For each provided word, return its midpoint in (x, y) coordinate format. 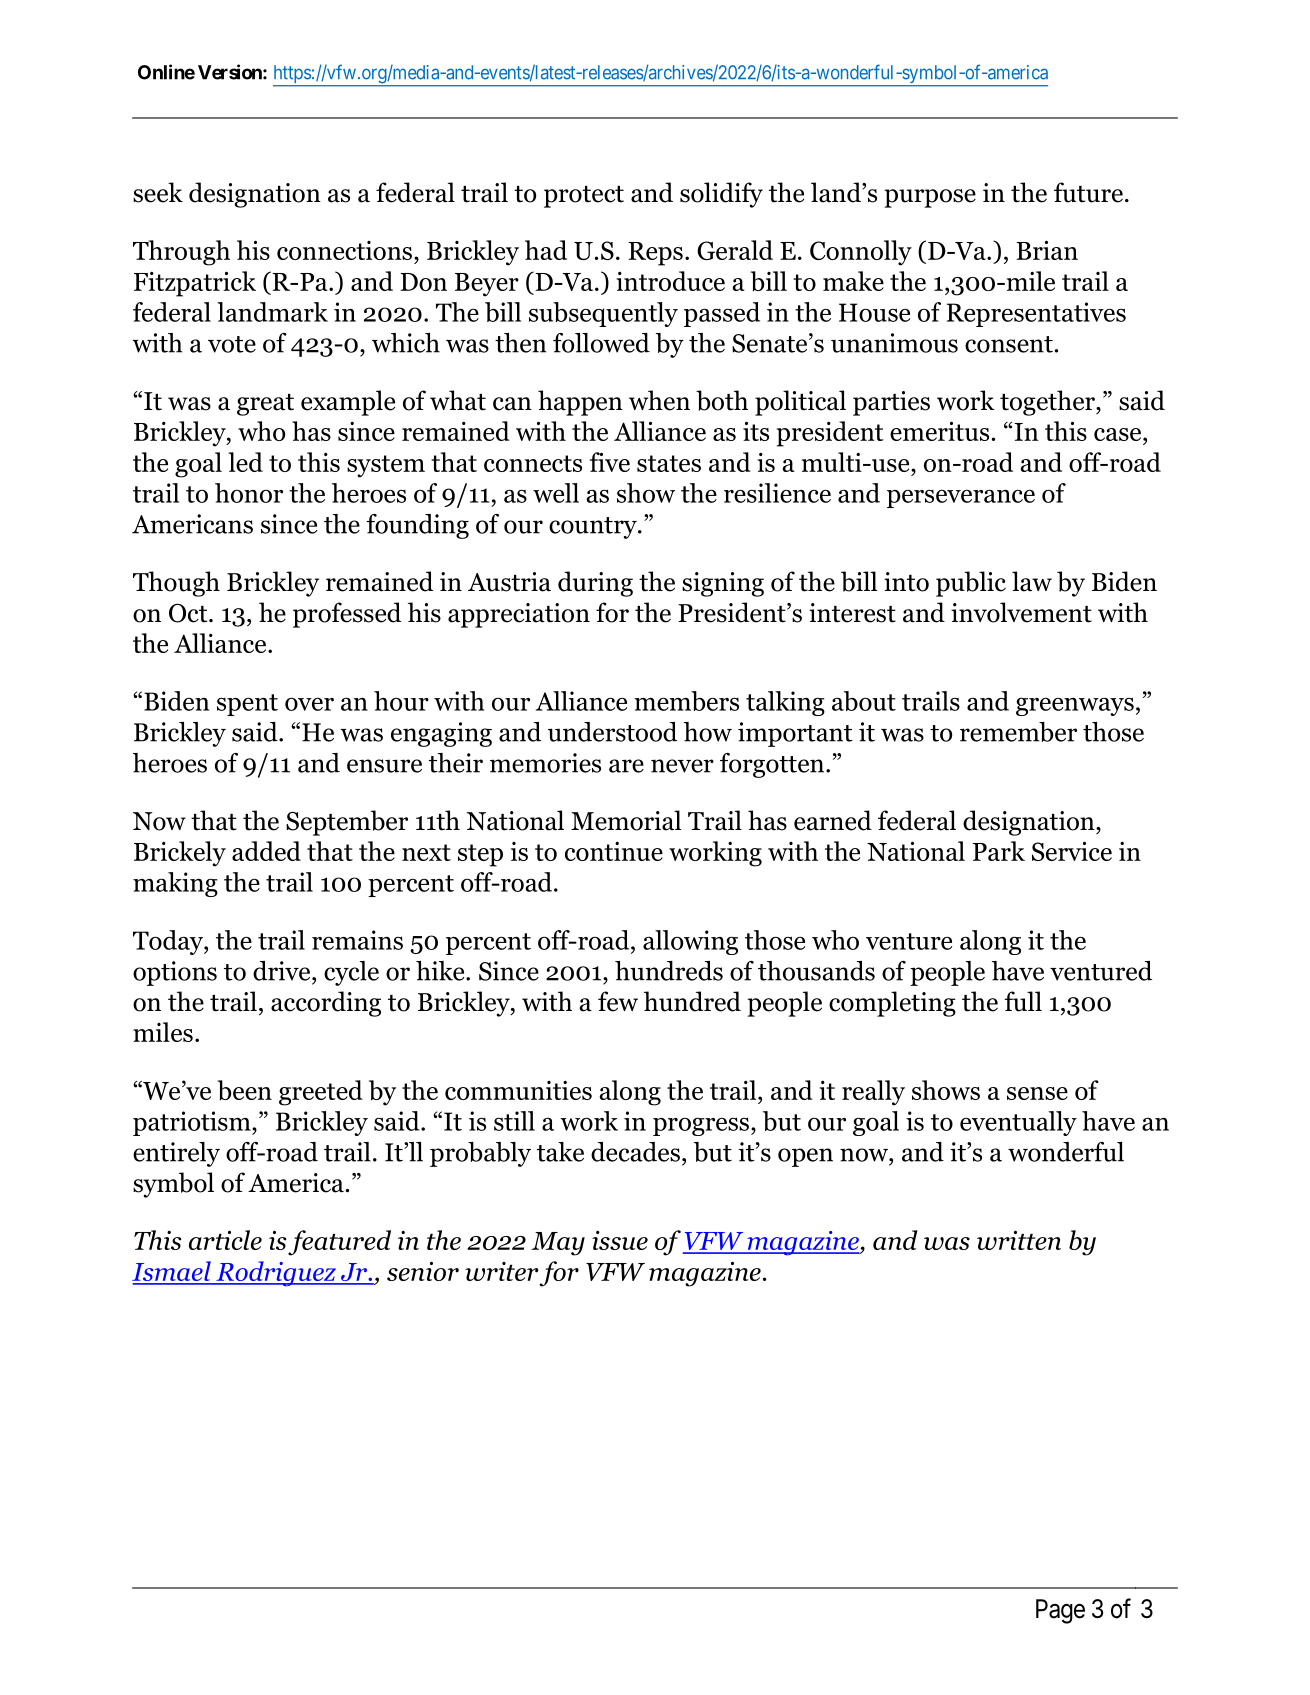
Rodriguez (276, 1274)
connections (344, 250)
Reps (655, 254)
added (266, 851)
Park (999, 851)
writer (501, 1271)
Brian (1047, 250)
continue (614, 851)
